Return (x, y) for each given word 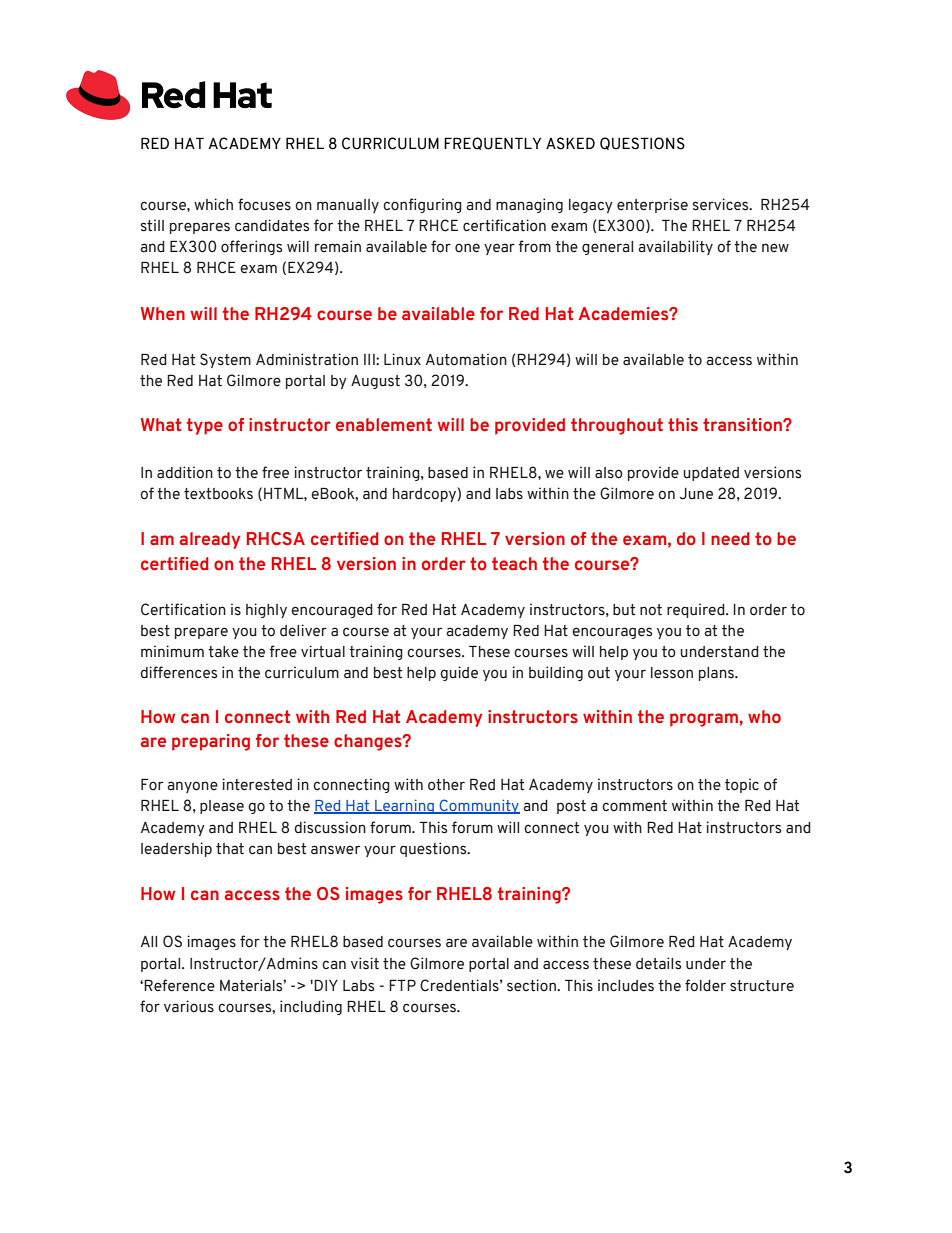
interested (257, 784)
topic (742, 785)
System (225, 360)
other (446, 785)
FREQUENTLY (492, 143)
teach (514, 564)
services (722, 204)
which (213, 204)
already (210, 540)
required (697, 610)
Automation (466, 359)
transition (743, 425)
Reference (179, 985)
